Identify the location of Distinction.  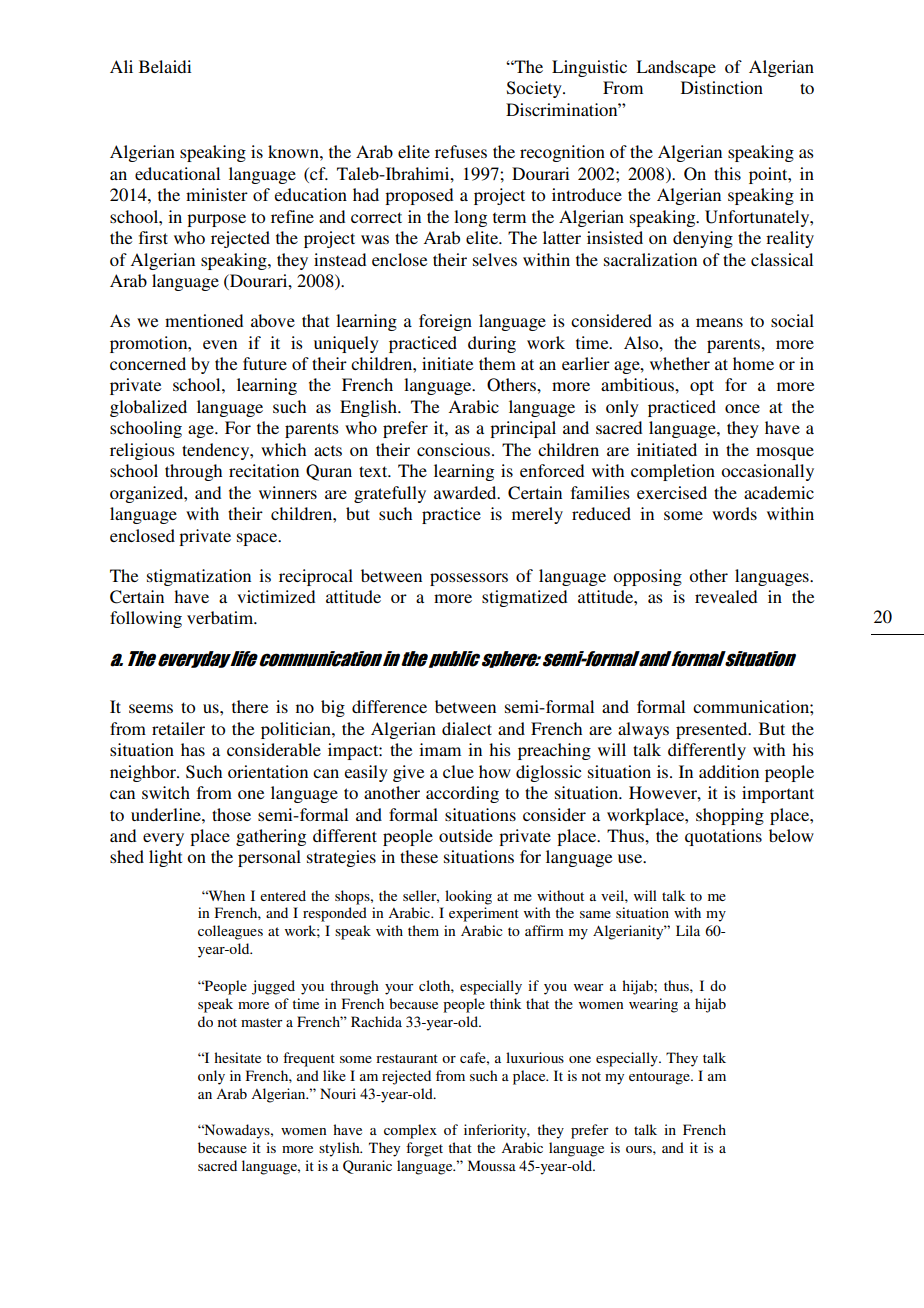
(722, 87).
